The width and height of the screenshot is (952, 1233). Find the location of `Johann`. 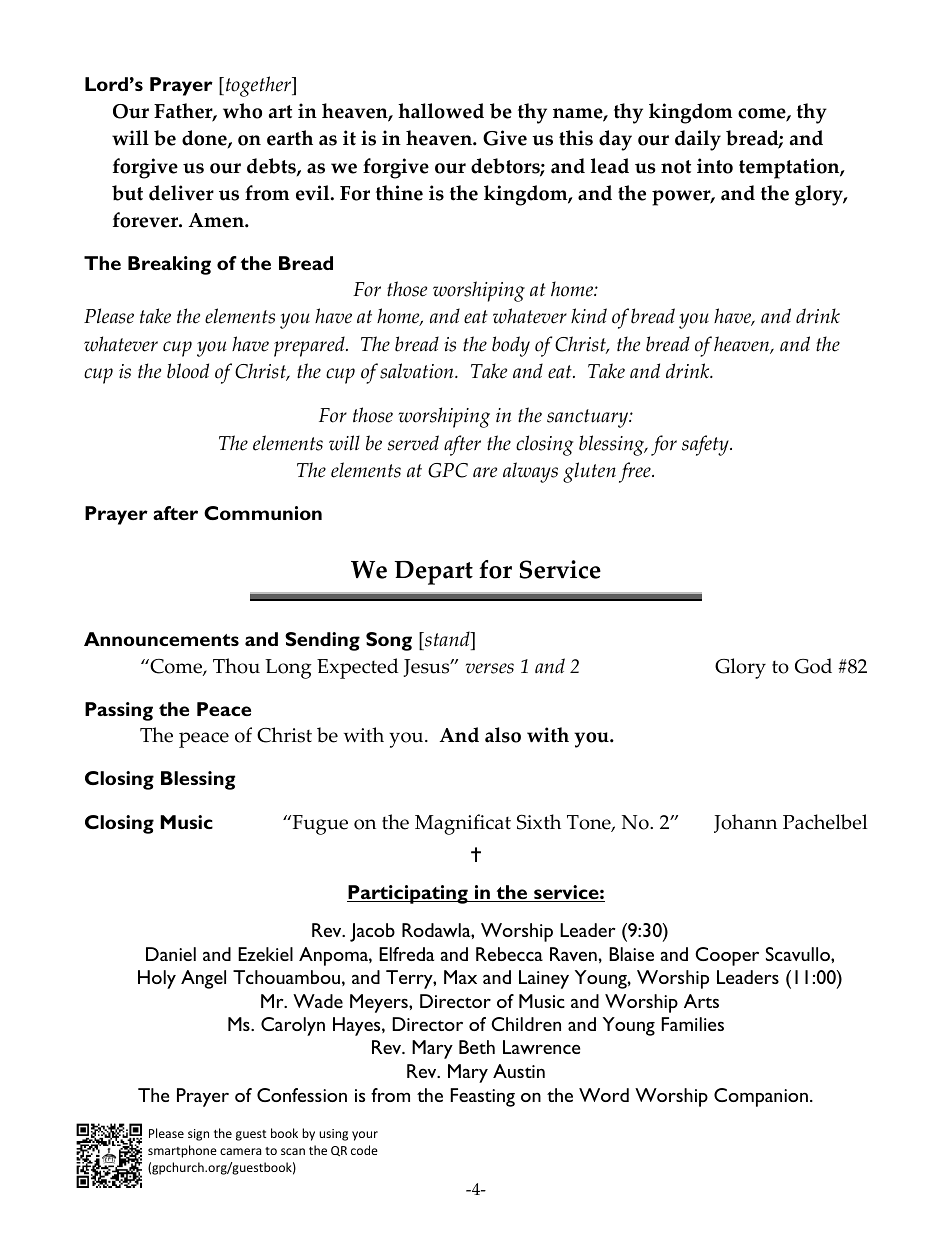

Johann is located at coordinates (745, 823).
